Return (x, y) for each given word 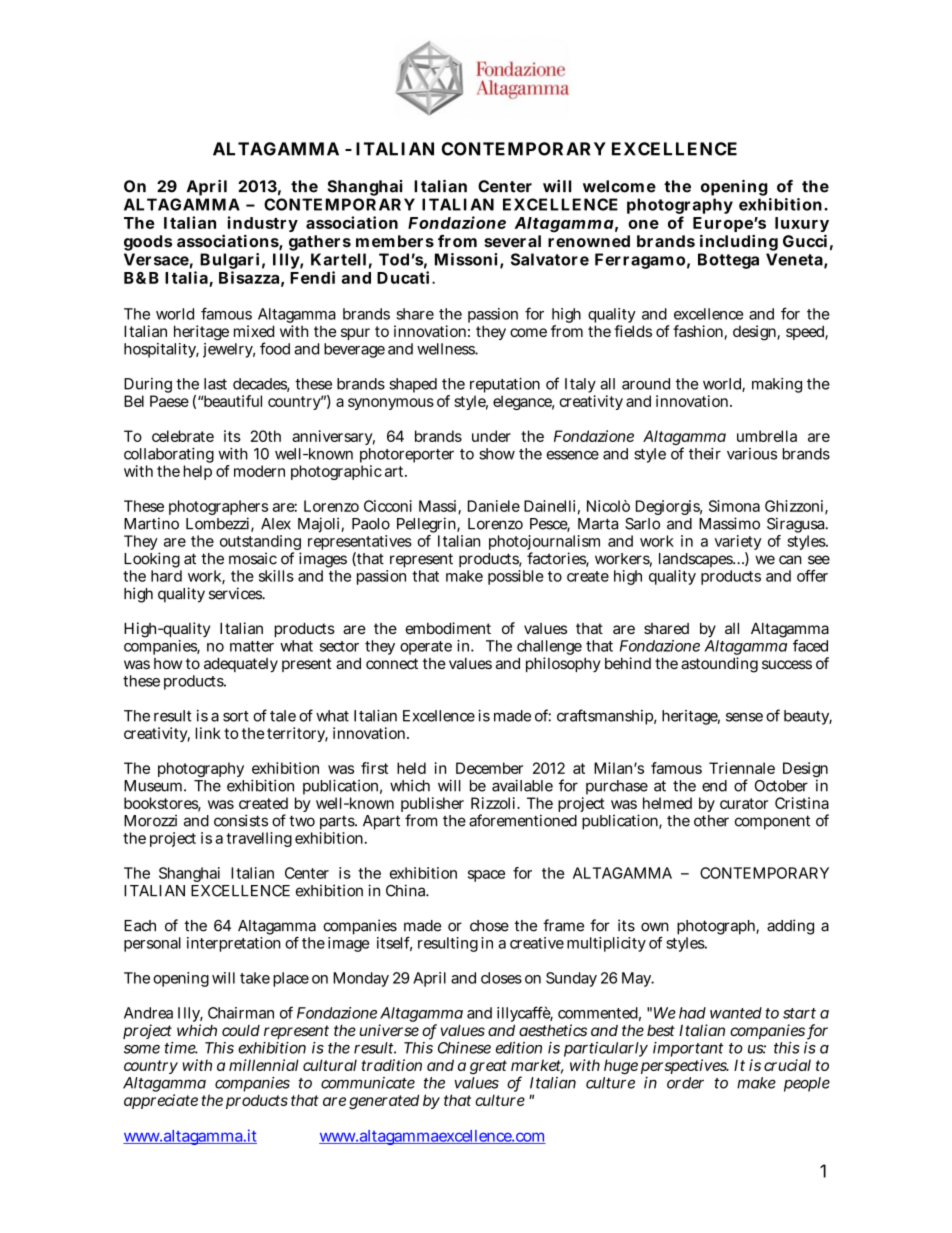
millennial (264, 1065)
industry (263, 225)
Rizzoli (495, 803)
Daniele (494, 506)
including (738, 244)
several (512, 241)
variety (738, 544)
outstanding (260, 544)
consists (241, 820)
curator (744, 803)
